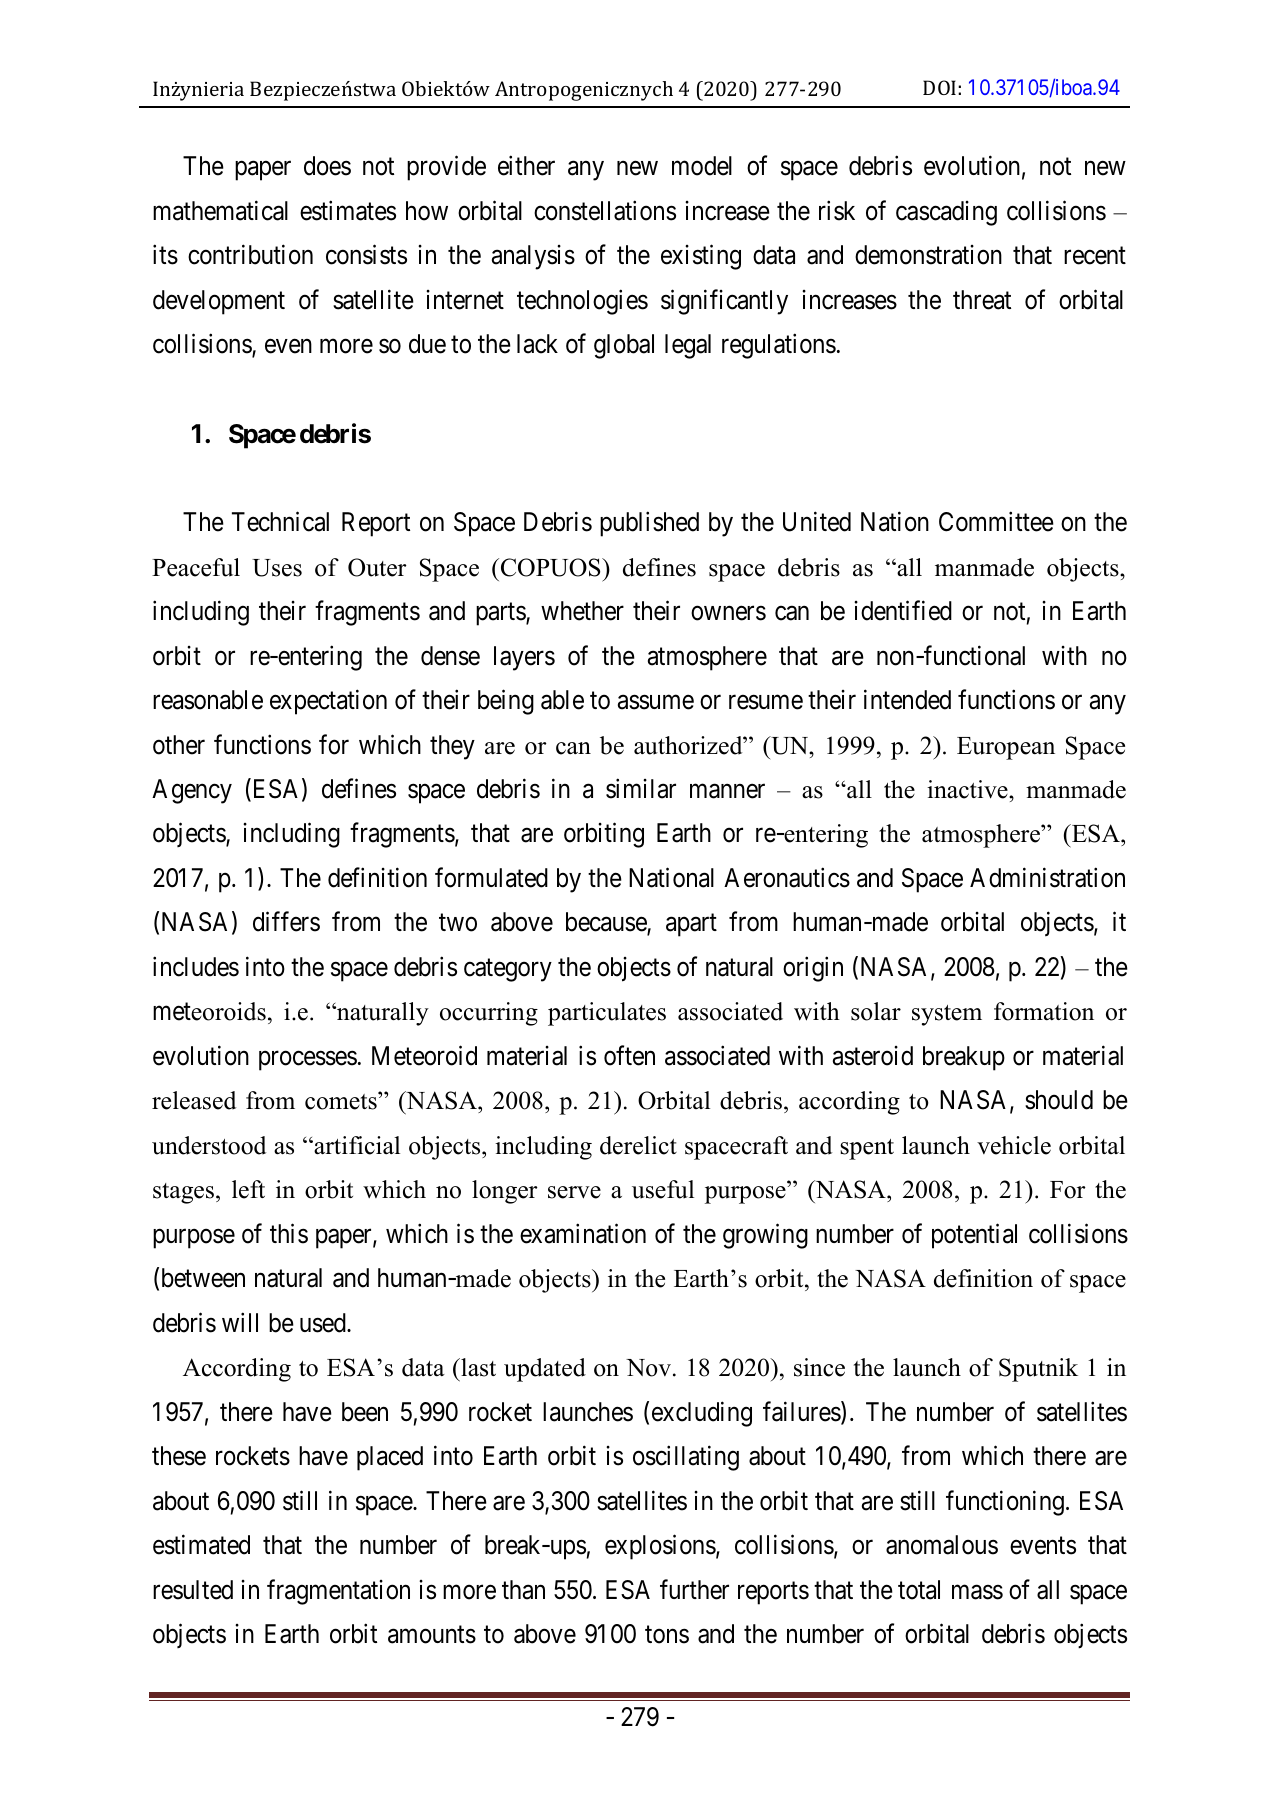 Image resolution: width=1279 pixels, height=1809 pixels. Describe the element at coordinates (338, 1592) in the screenshot. I see `fragmentation` at that location.
